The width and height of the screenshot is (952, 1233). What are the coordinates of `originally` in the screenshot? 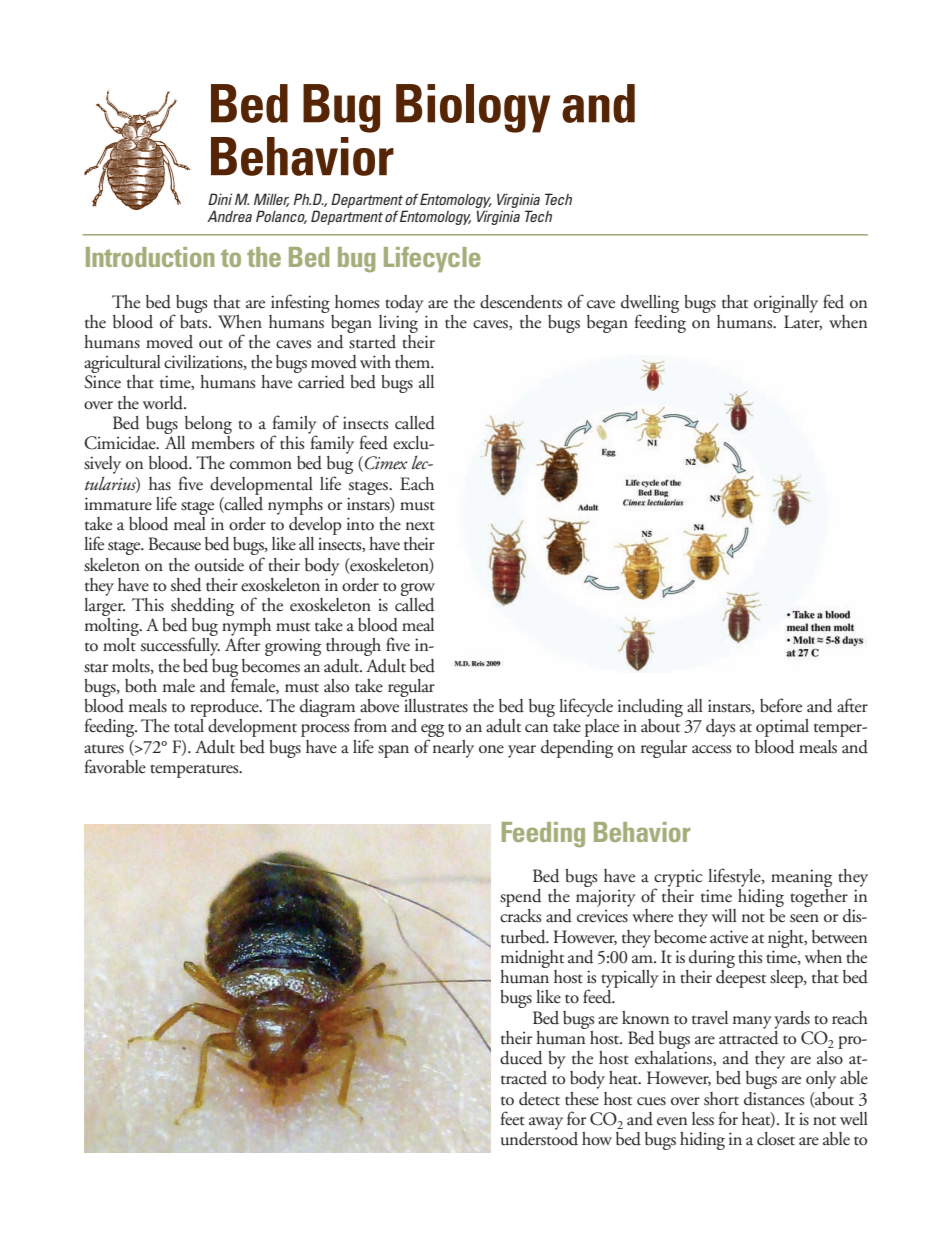 It's located at (786, 304).
